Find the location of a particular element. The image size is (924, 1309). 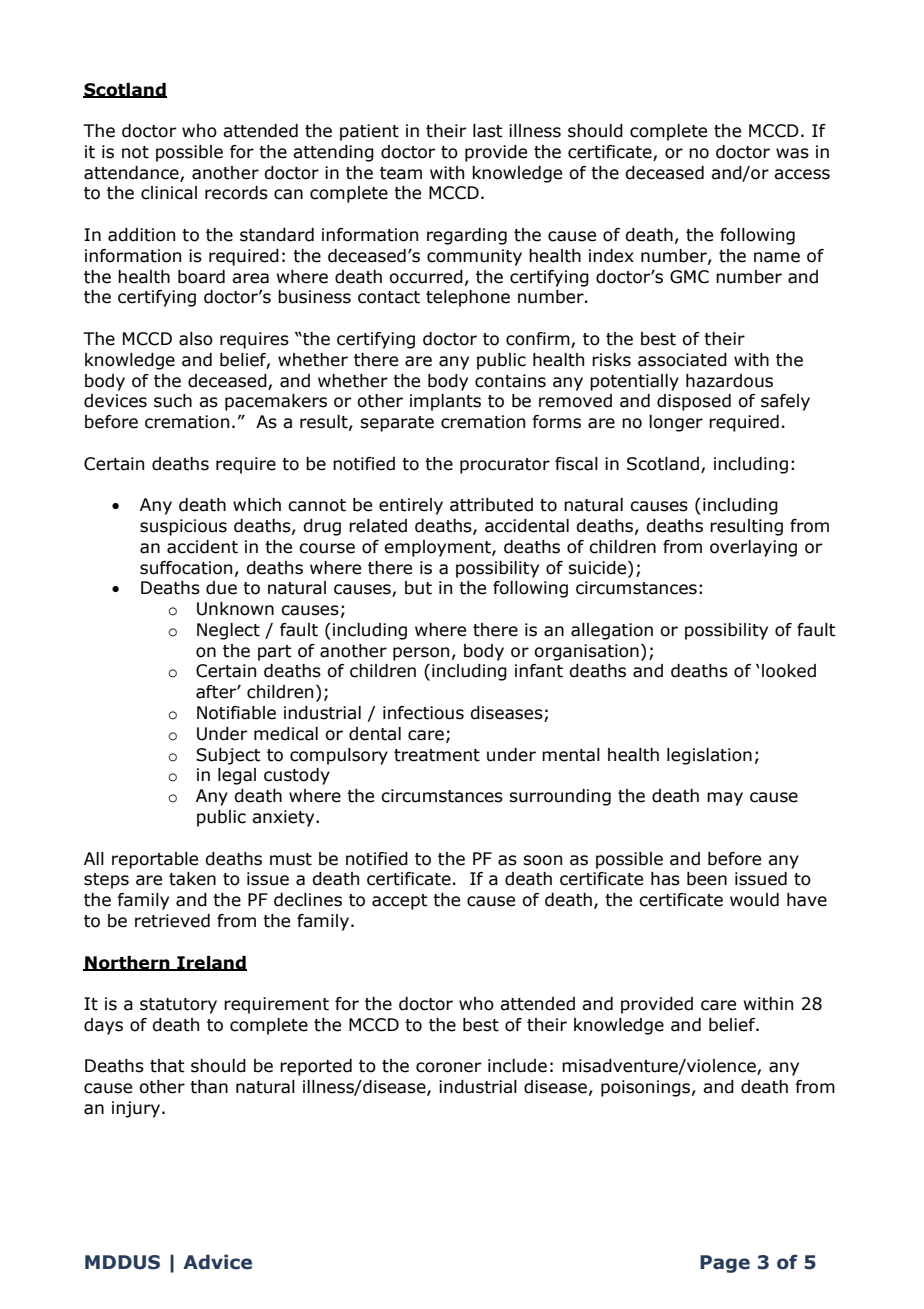

looked is located at coordinates (789, 671).
